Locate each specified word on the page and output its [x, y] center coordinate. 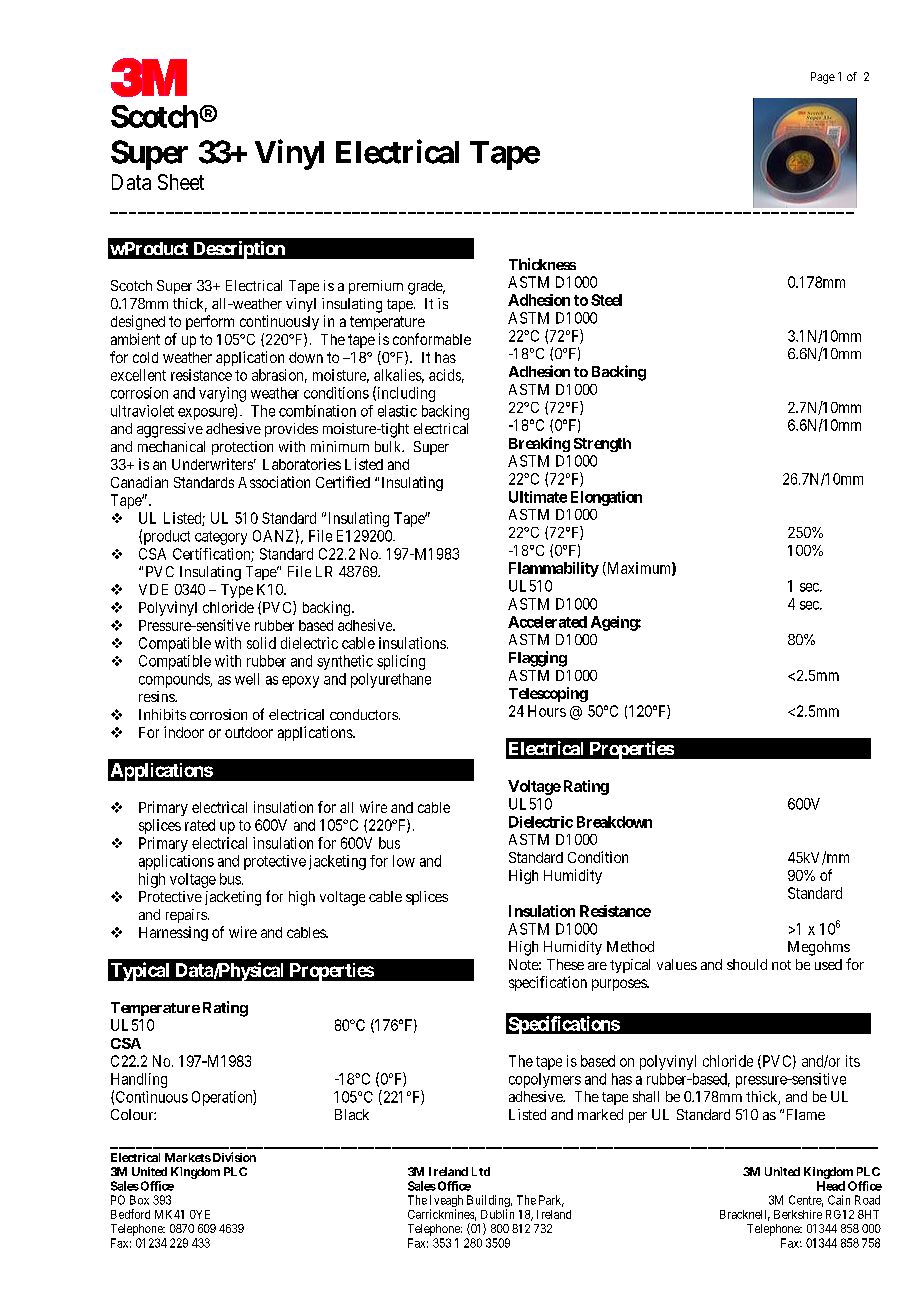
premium [376, 287]
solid [261, 643]
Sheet [181, 182]
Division [233, 1157]
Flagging [538, 659]
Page [823, 78]
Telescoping [548, 694]
